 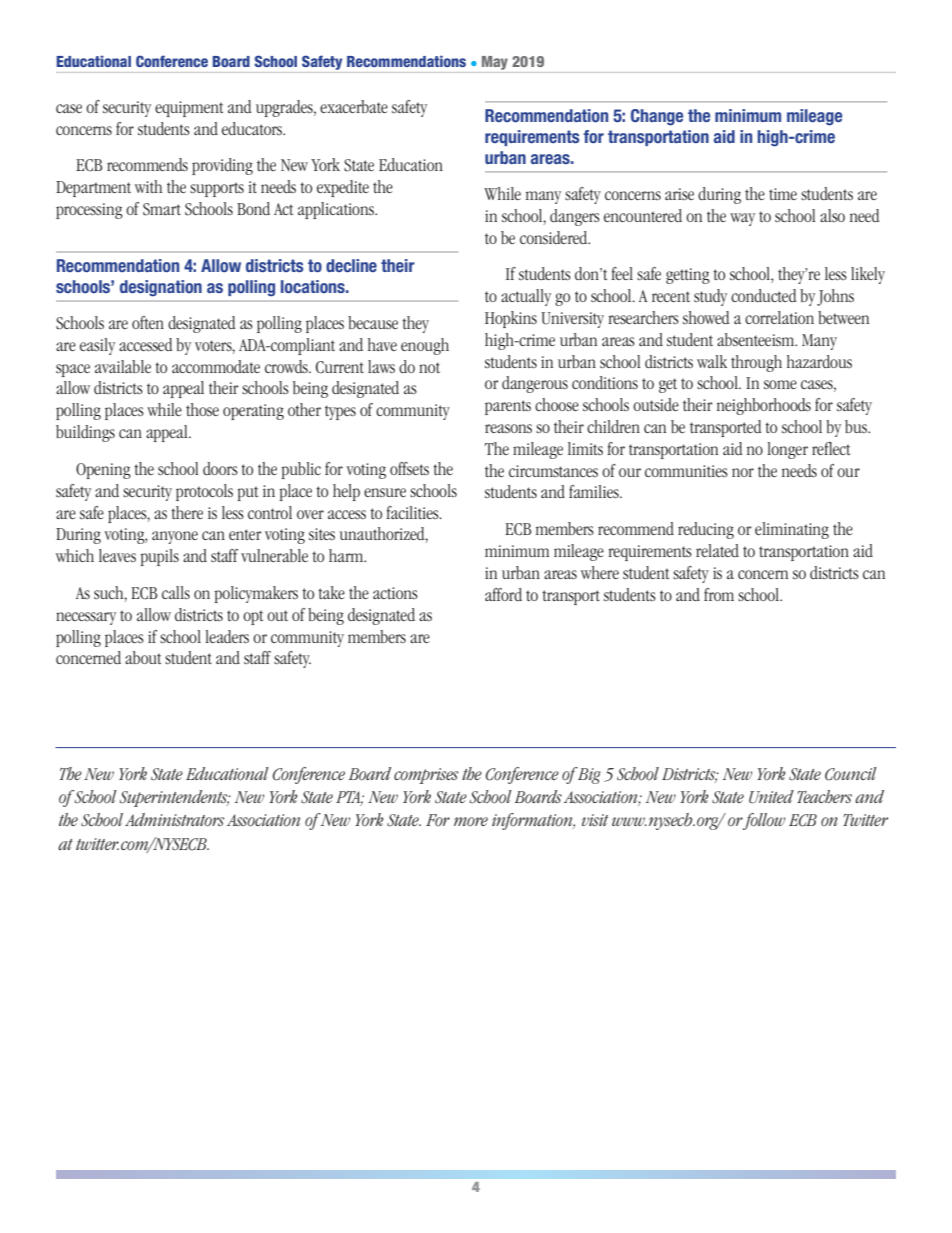 I want to click on more, so click(x=471, y=821).
